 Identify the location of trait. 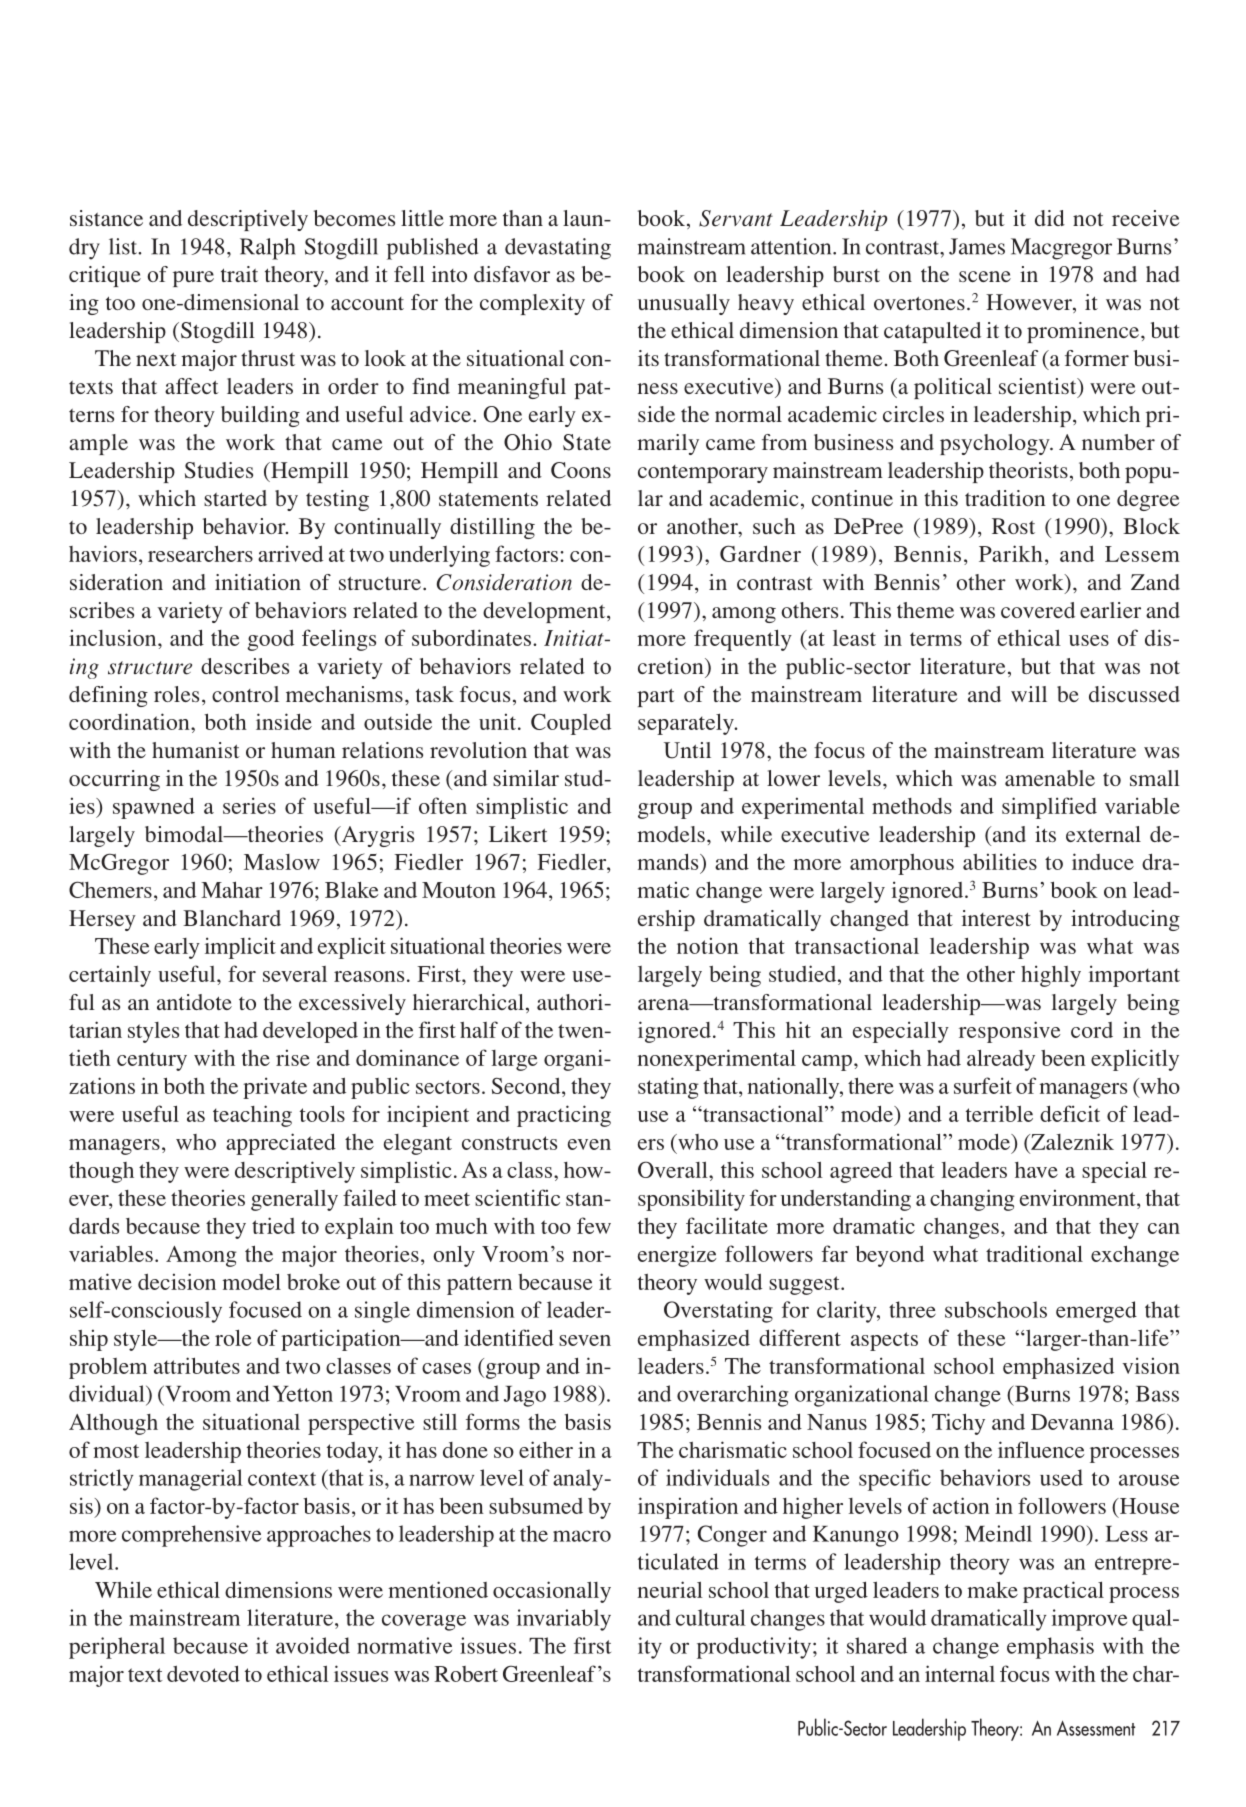
(239, 274).
